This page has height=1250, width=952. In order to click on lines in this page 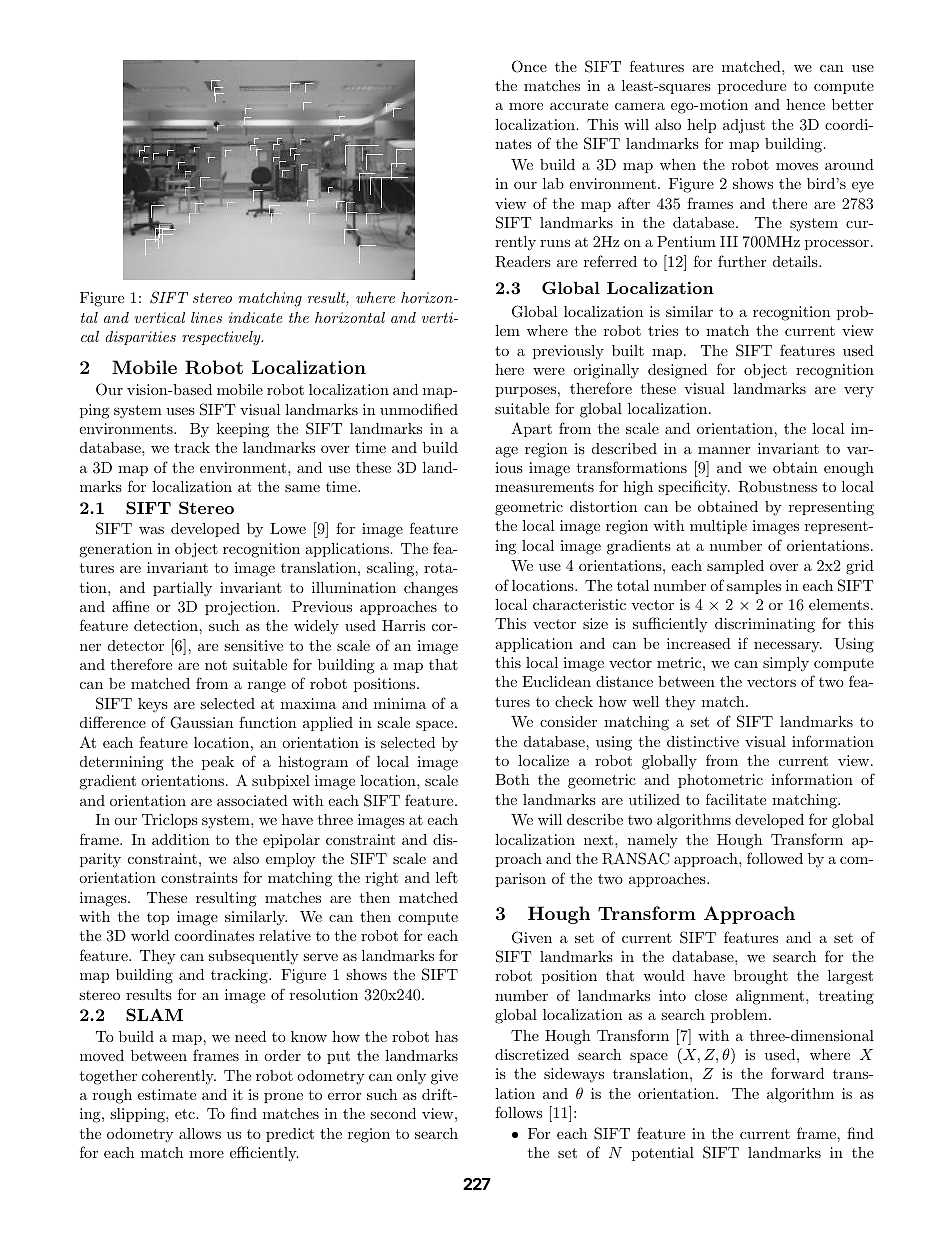, I will do `click(206, 317)`.
